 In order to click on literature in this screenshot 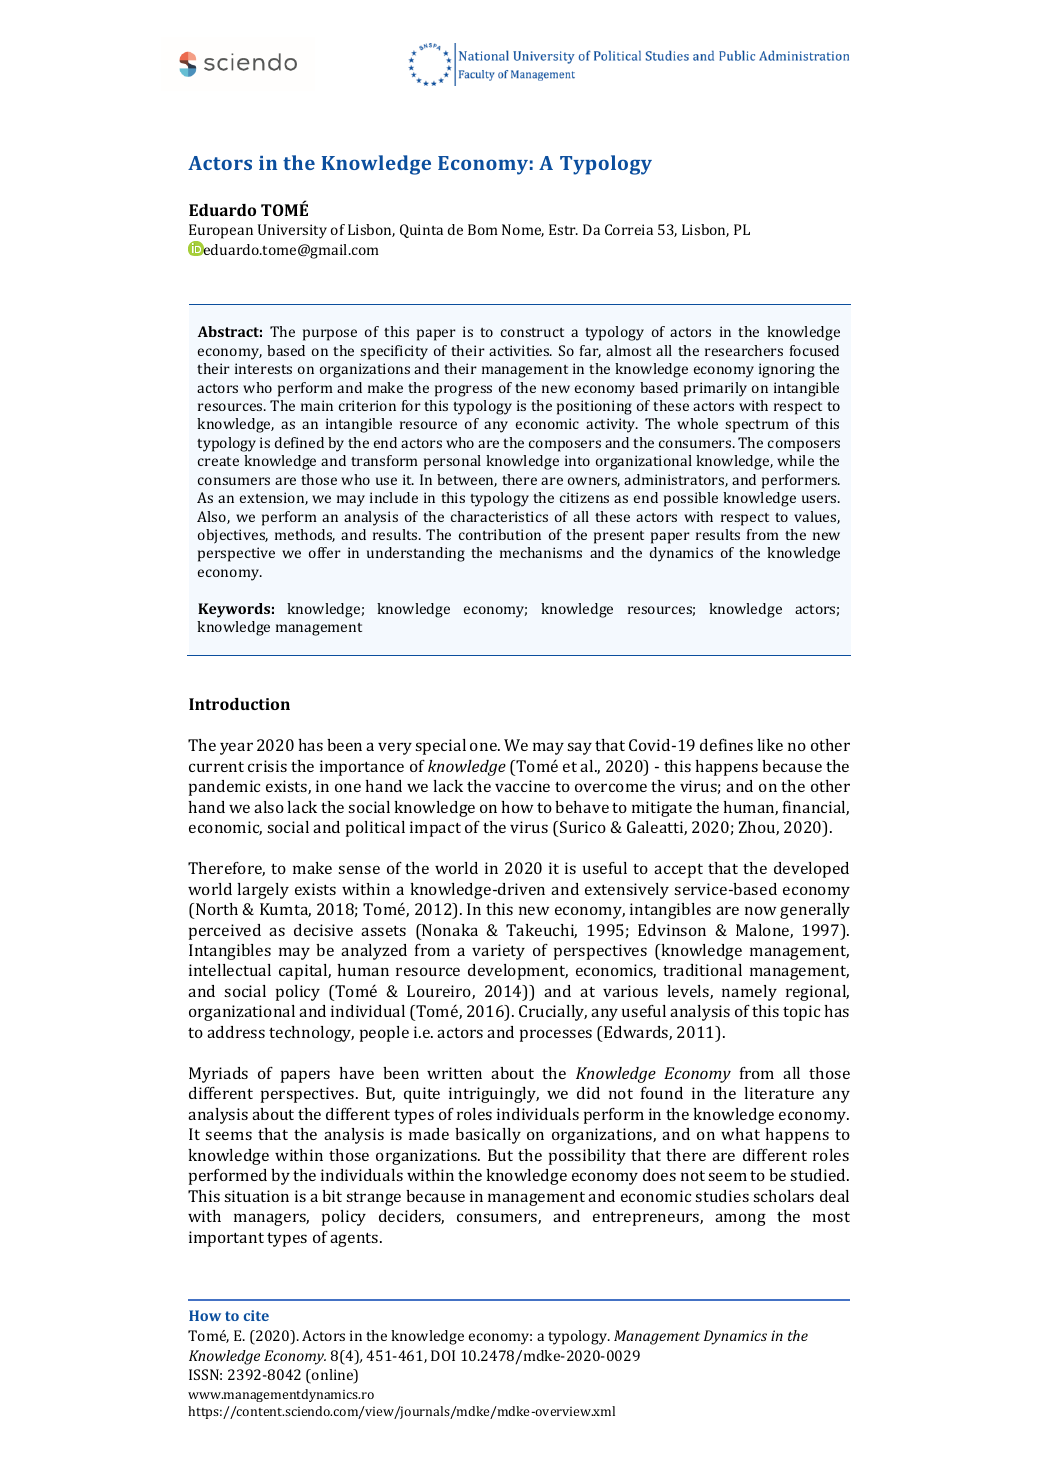, I will do `click(779, 1093)`.
